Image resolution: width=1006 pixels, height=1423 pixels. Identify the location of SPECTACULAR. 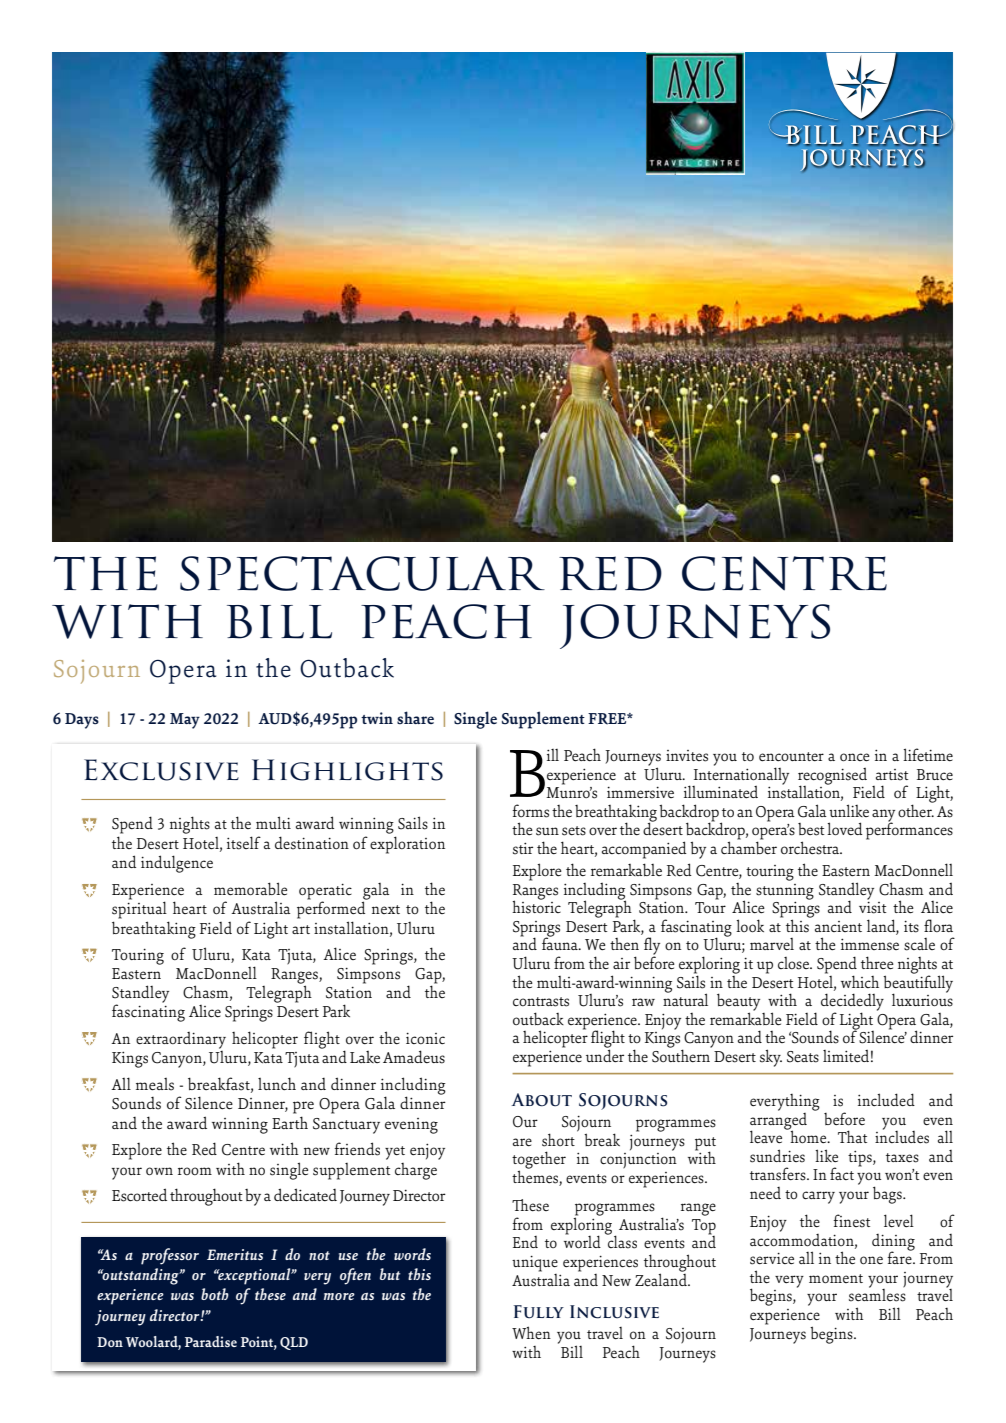
(362, 573).
